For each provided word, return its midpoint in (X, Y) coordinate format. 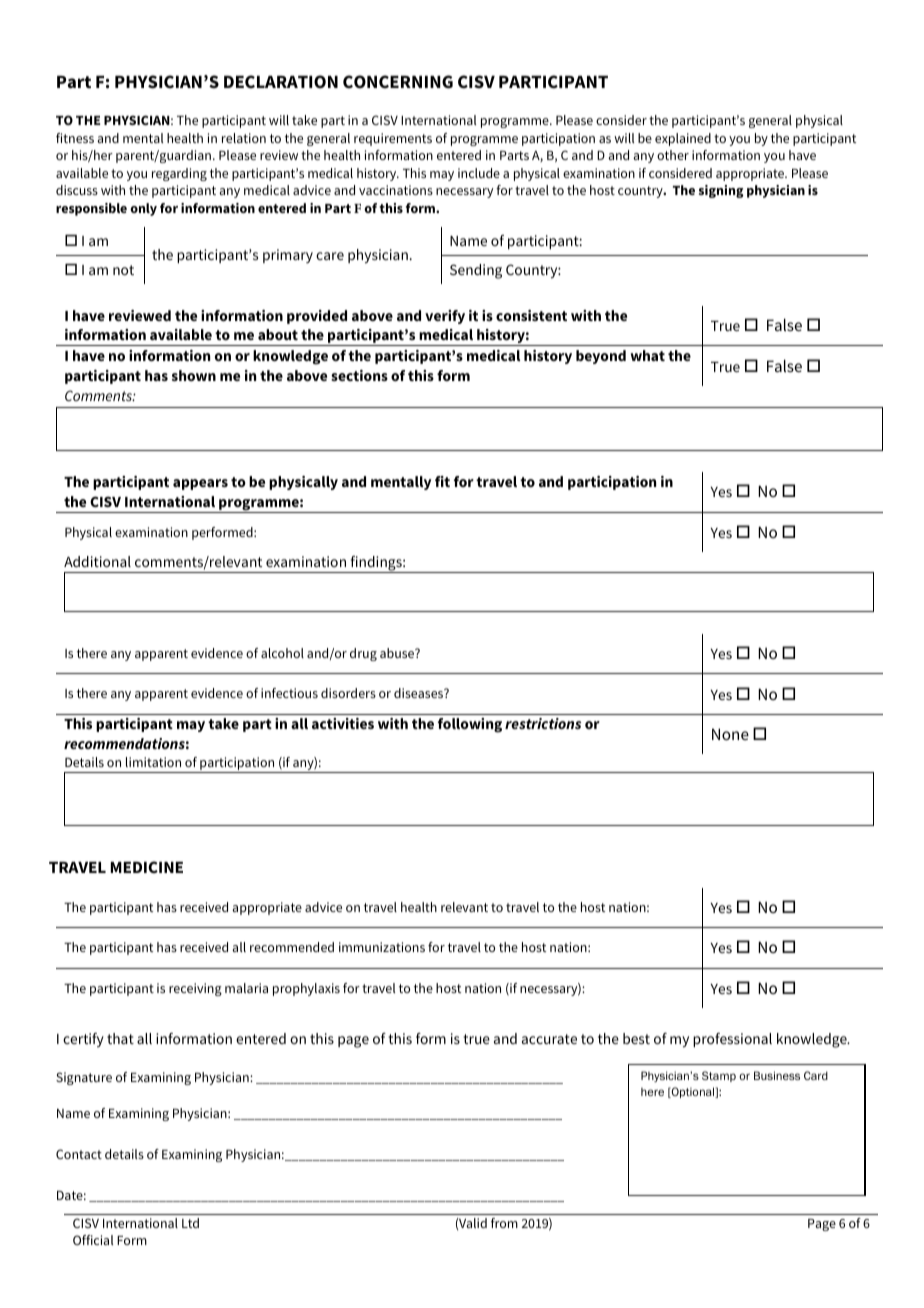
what (647, 355)
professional (732, 1040)
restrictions (543, 723)
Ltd (190, 1223)
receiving (195, 989)
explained (683, 139)
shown (194, 375)
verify (445, 317)
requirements (393, 139)
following (470, 725)
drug (363, 654)
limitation (153, 762)
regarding (179, 174)
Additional (97, 561)
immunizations (382, 947)
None (730, 734)
